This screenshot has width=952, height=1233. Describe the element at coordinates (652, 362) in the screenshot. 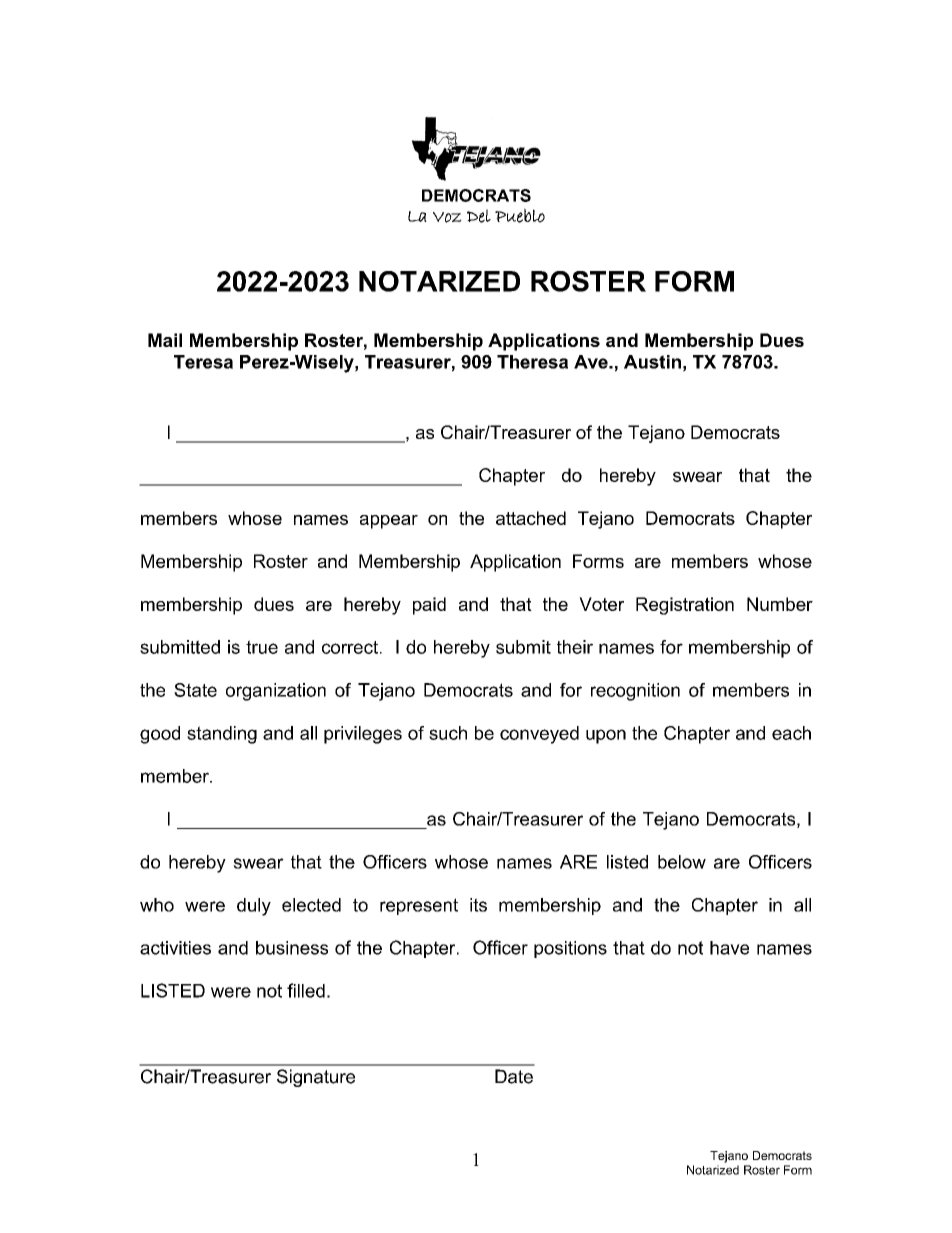

I see `Austin` at that location.
